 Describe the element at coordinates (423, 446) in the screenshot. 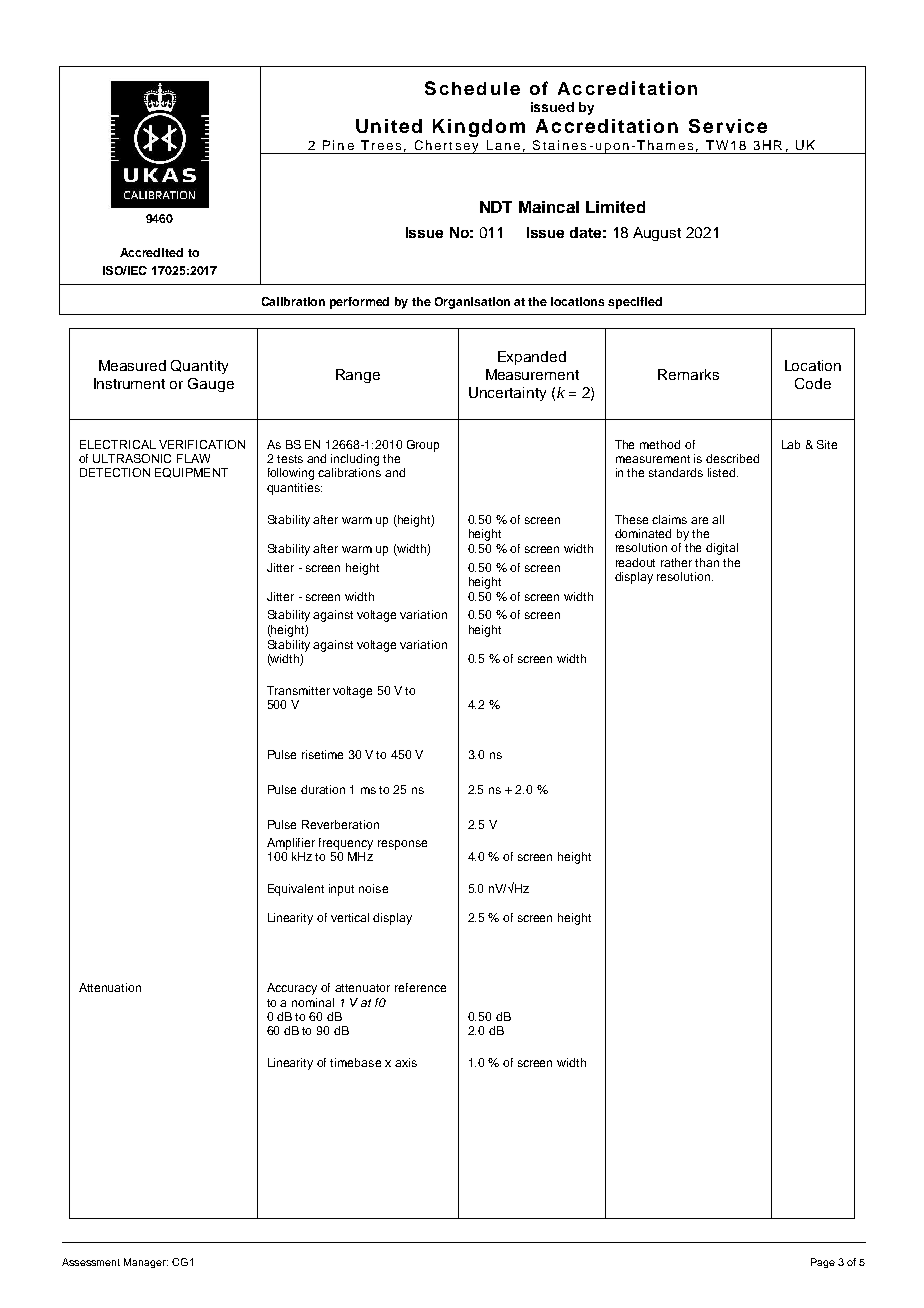

I see `Group` at that location.
